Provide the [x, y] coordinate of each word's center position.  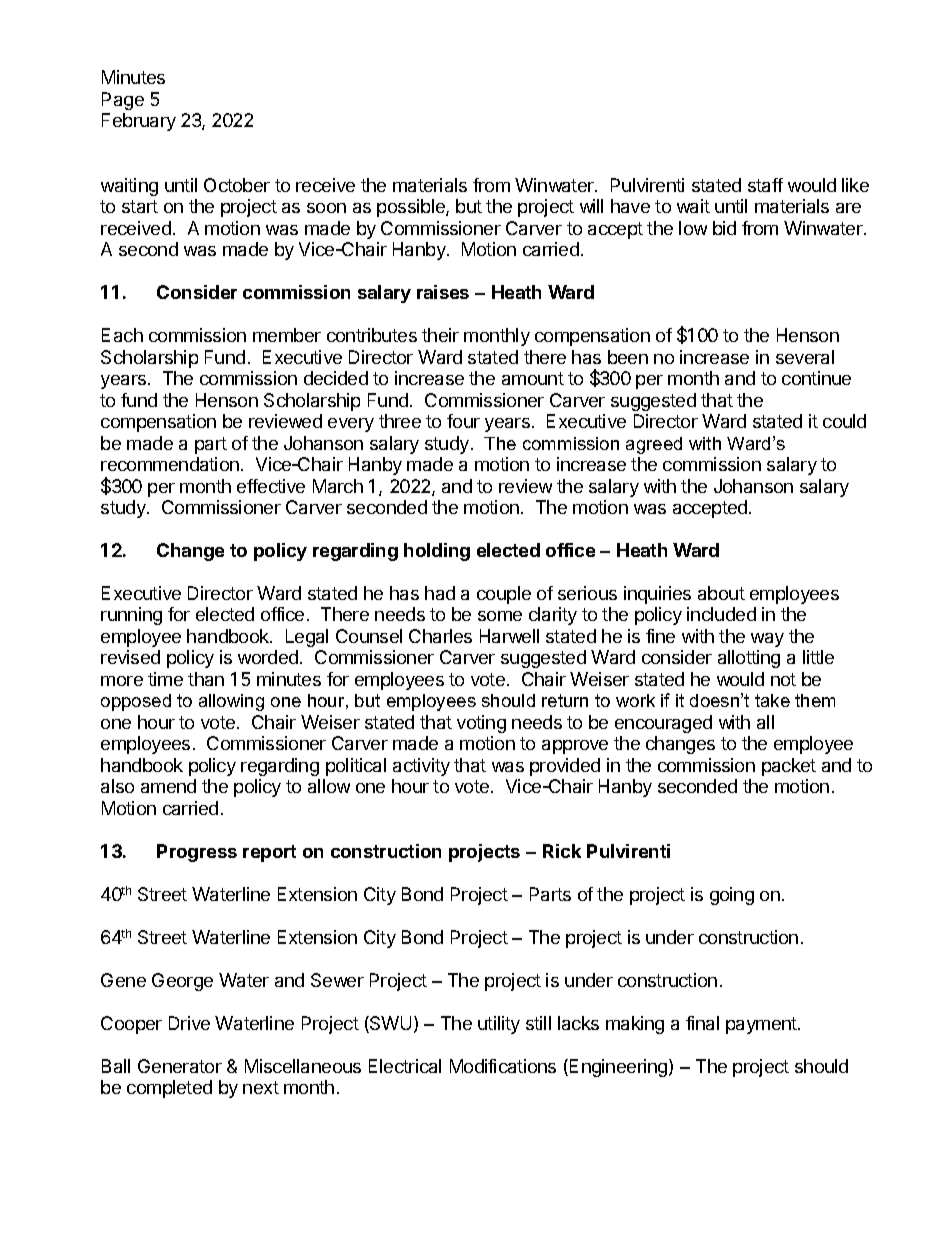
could [844, 421]
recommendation [170, 464]
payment [762, 1025]
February [139, 122]
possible [412, 208]
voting [481, 724]
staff [765, 185]
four [463, 421]
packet [789, 767]
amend [168, 786]
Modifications [503, 1066]
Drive [189, 1023]
